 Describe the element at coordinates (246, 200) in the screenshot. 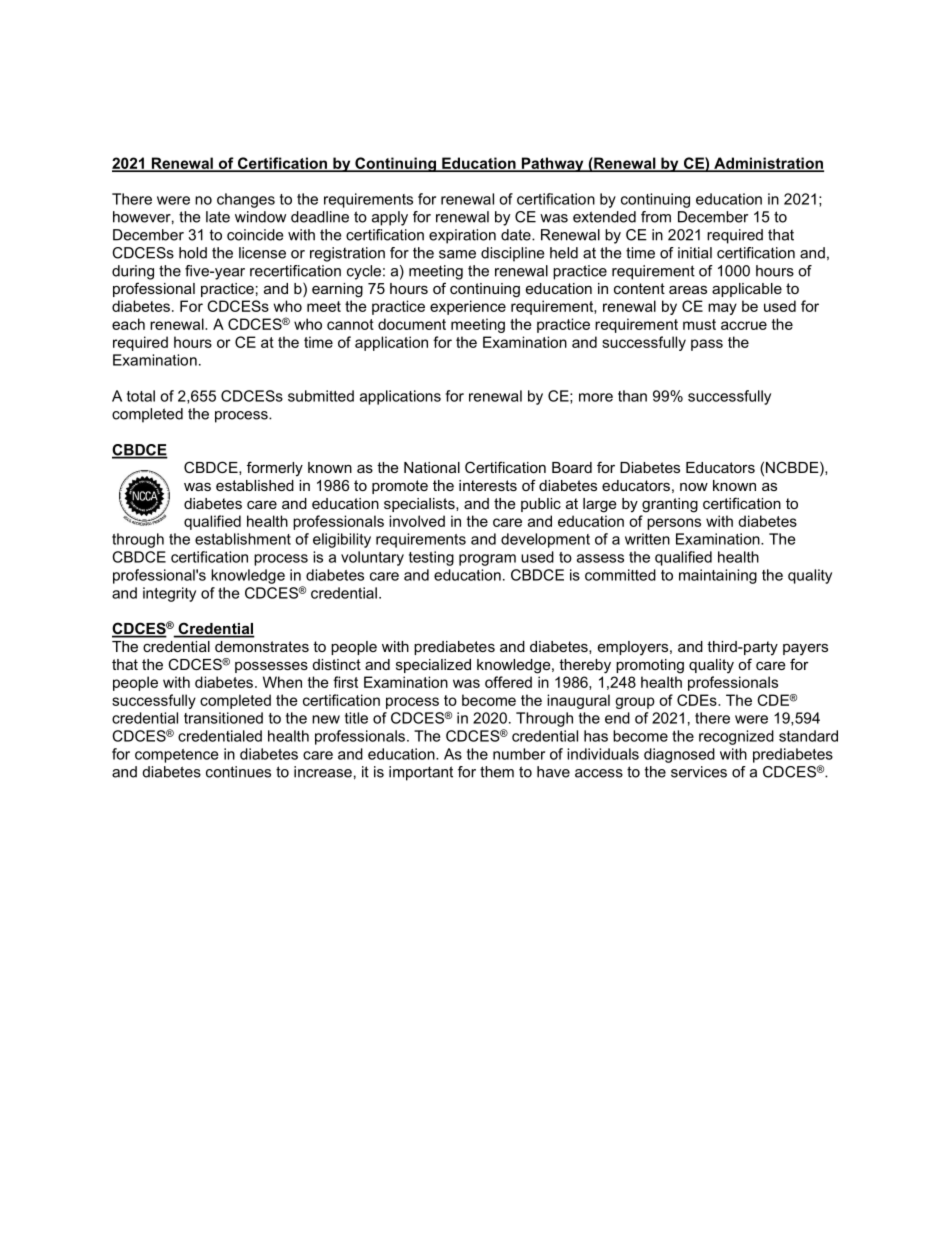

I see `changes` at that location.
